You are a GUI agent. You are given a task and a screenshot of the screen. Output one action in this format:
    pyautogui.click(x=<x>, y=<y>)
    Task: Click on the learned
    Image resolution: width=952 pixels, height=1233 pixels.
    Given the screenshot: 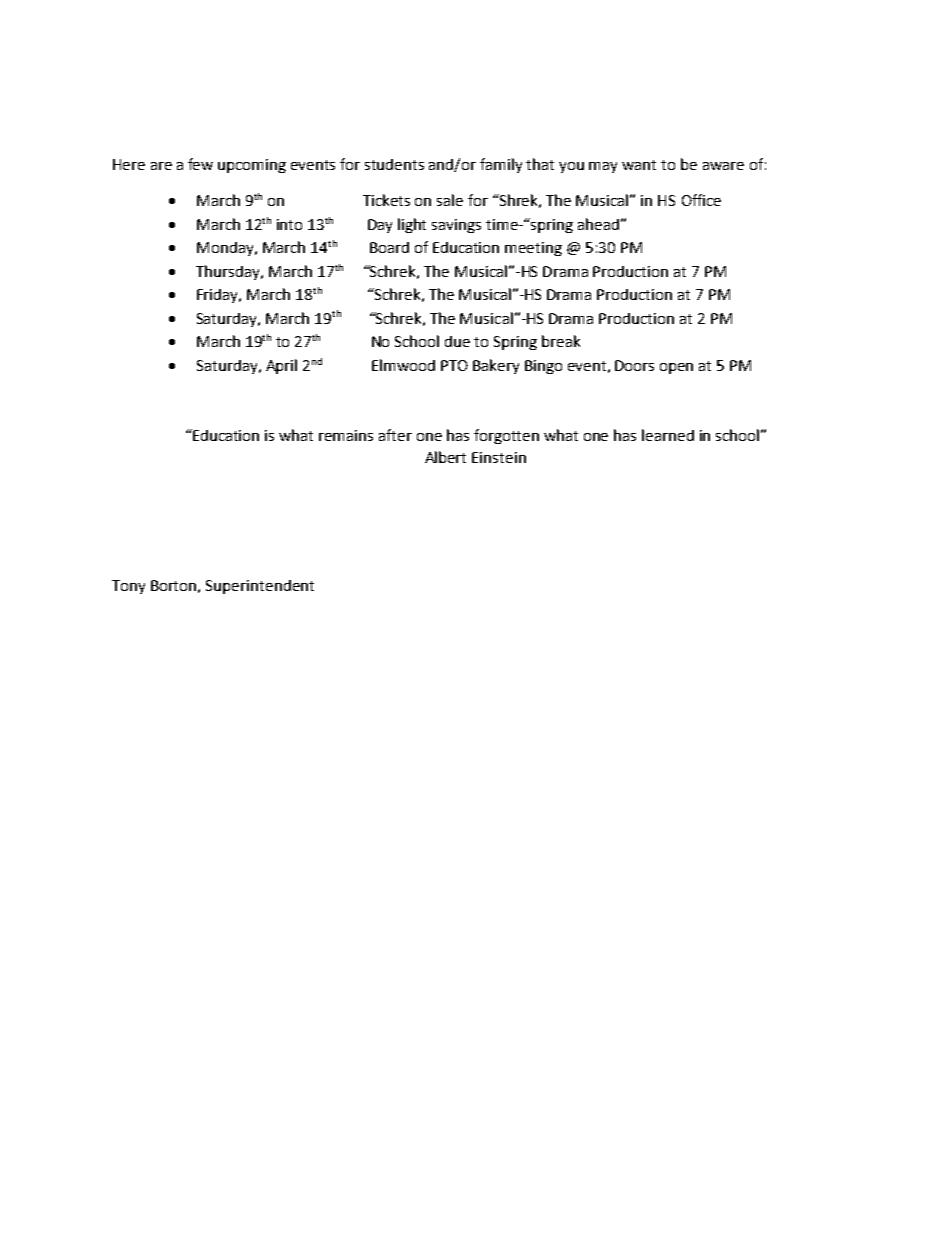 What is the action you would take?
    pyautogui.click(x=668, y=435)
